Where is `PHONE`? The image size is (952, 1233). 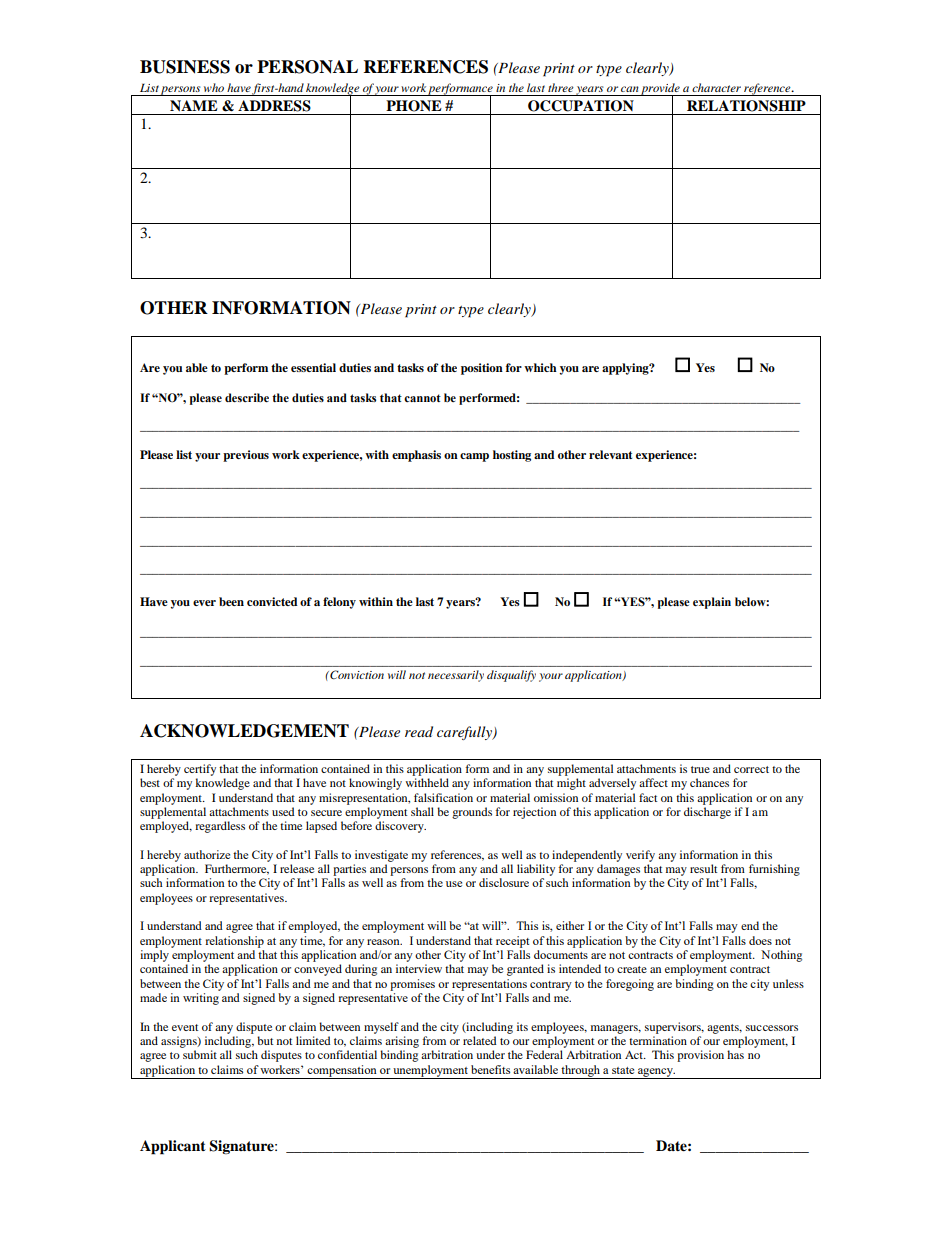
PHONE is located at coordinates (414, 106).
